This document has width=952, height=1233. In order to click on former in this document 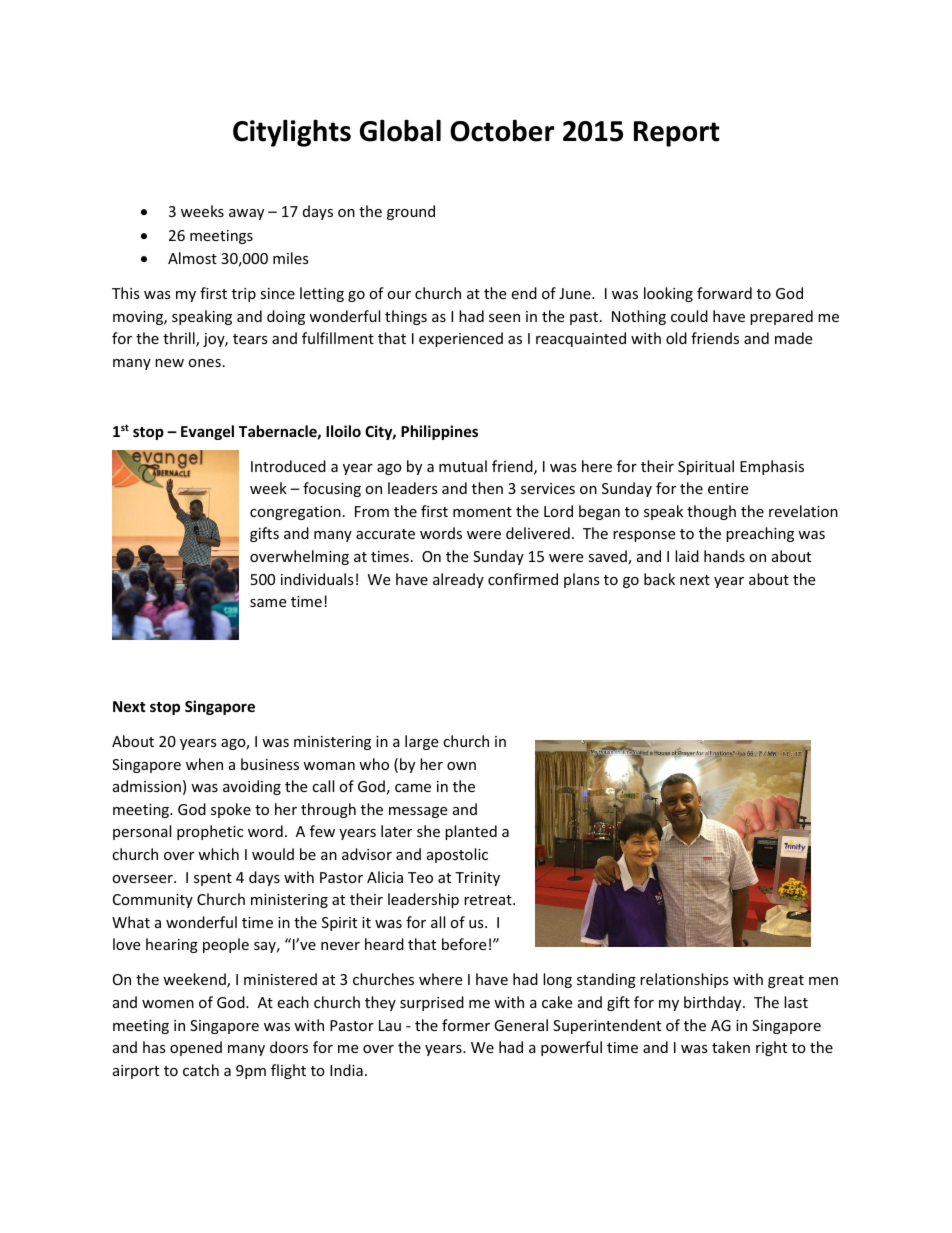, I will do `click(466, 1025)`.
